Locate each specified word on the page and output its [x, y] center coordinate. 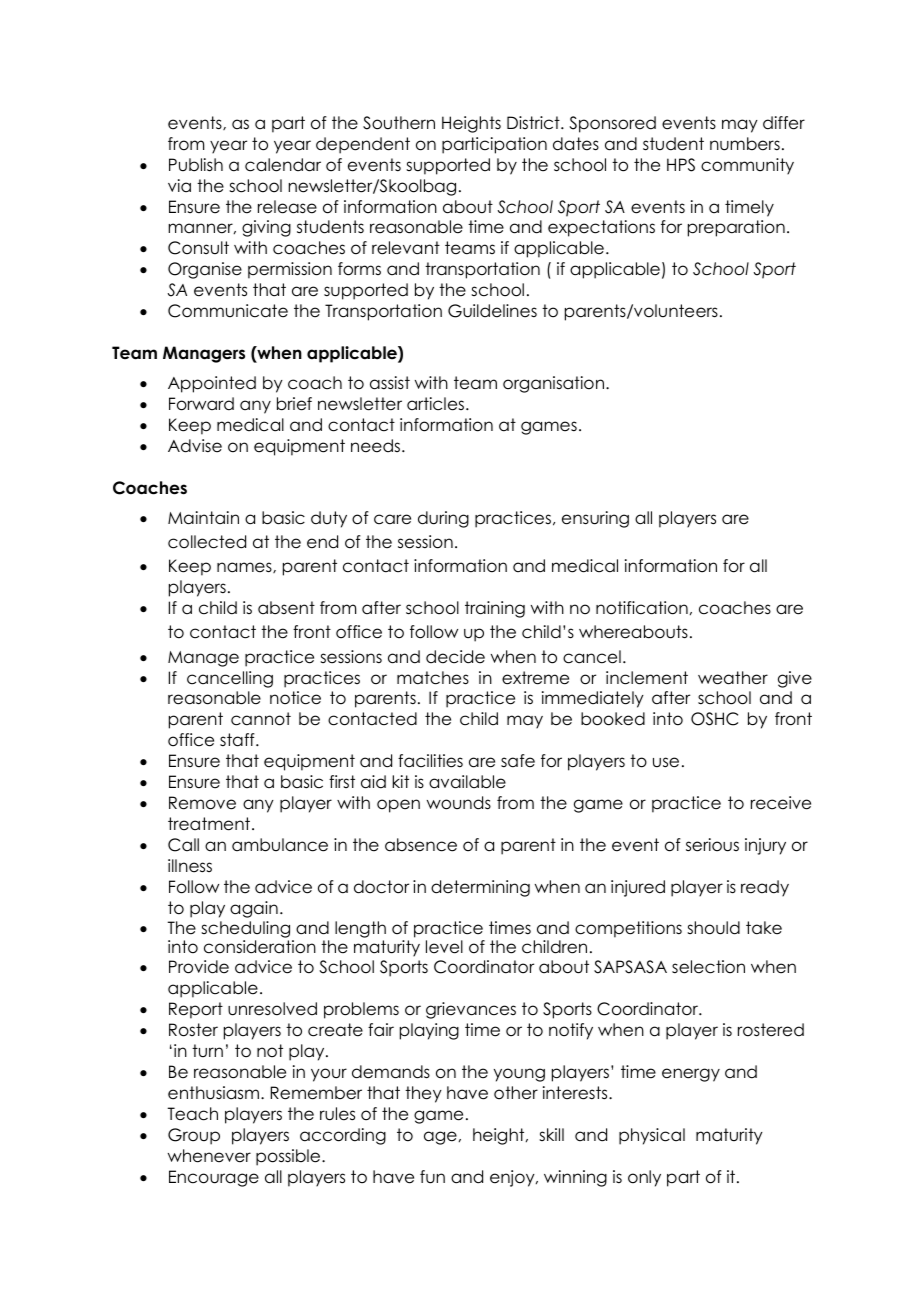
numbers [745, 144]
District [534, 123]
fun [432, 1177]
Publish [196, 165]
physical [652, 1136]
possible [289, 1157]
